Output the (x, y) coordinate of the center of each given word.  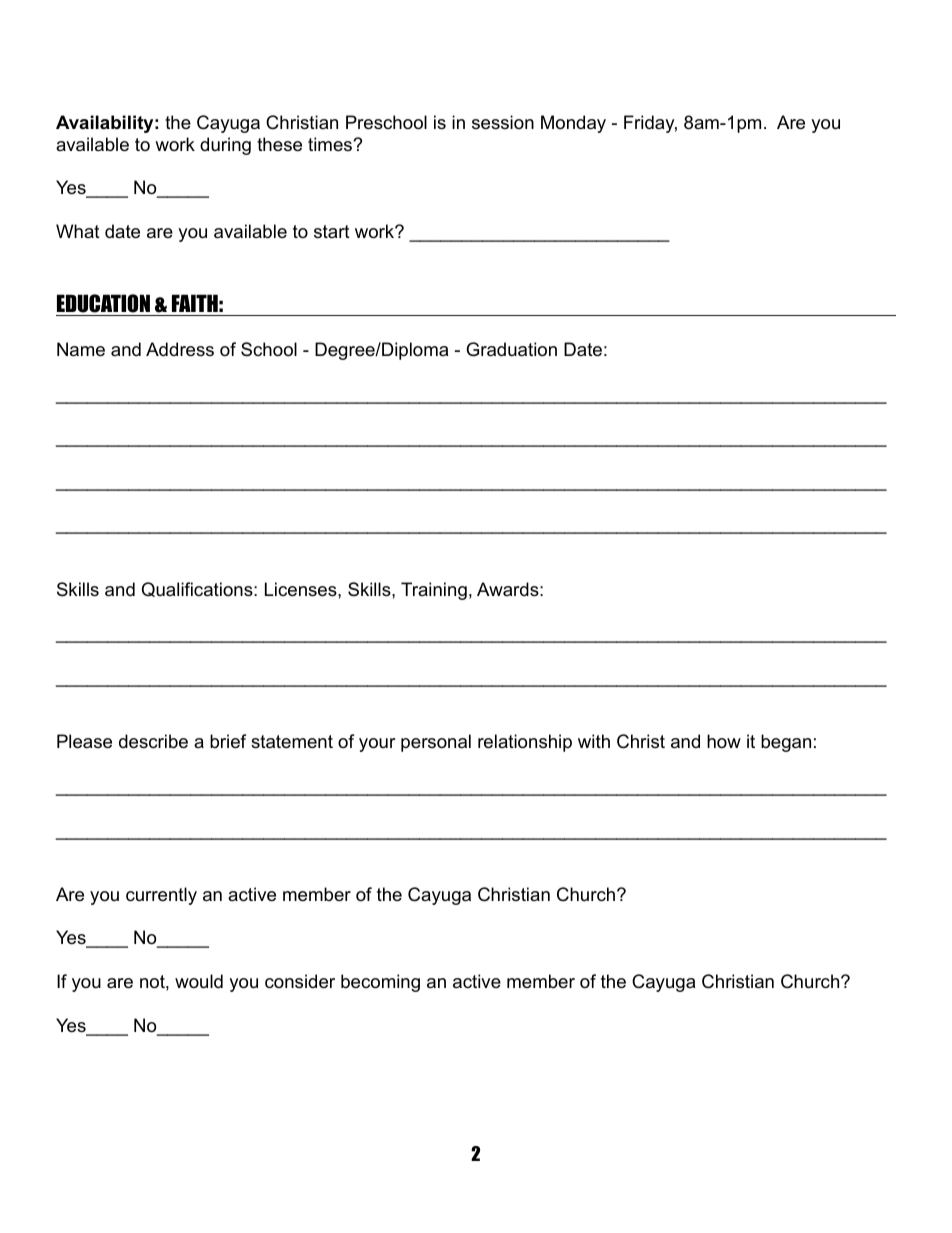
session (503, 122)
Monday (573, 124)
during (225, 146)
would (199, 981)
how (724, 741)
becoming (380, 983)
